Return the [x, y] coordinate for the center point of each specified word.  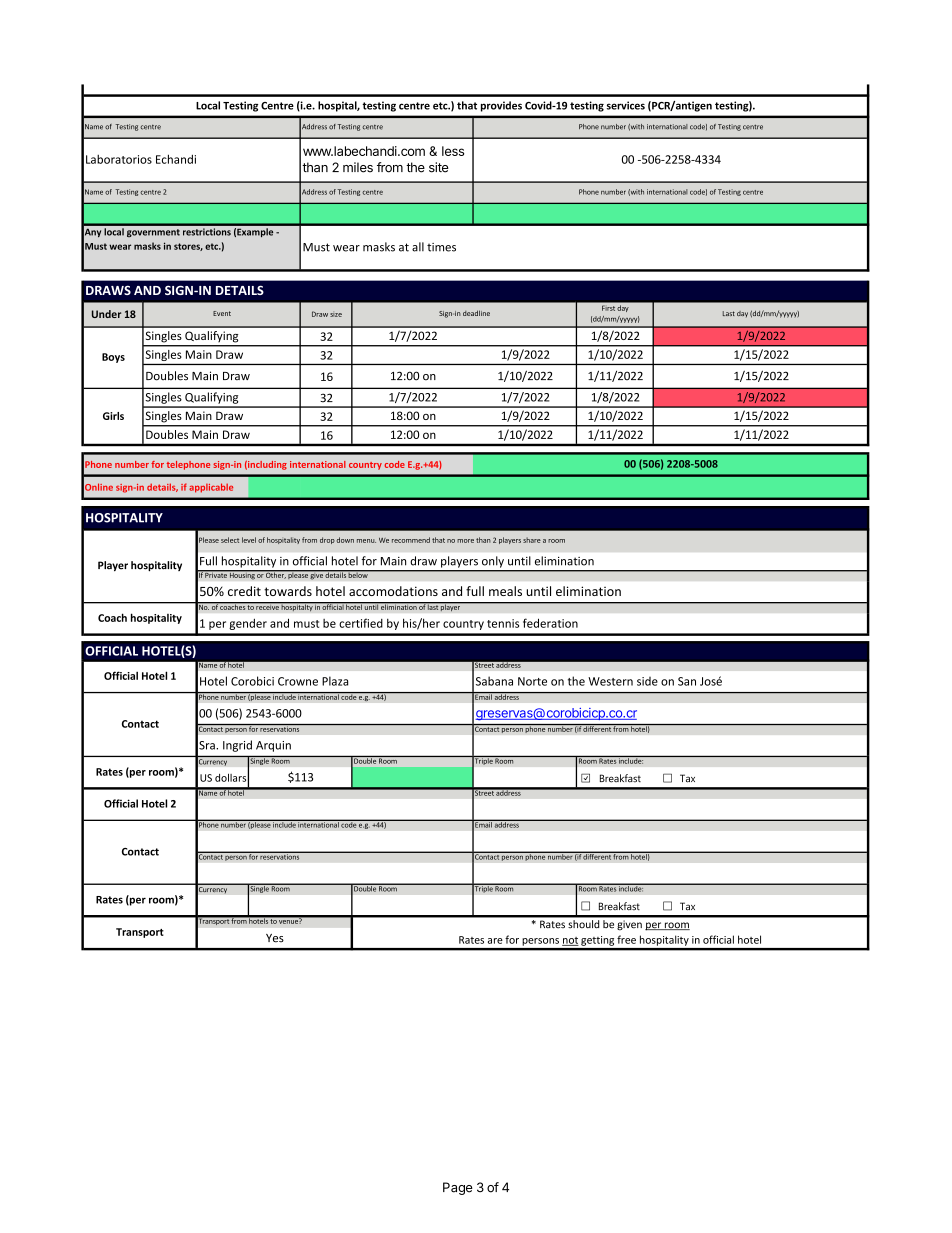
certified [361, 623]
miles [358, 167]
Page [458, 1188]
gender [248, 624]
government [153, 233]
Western [610, 681]
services [626, 105]
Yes [275, 938]
